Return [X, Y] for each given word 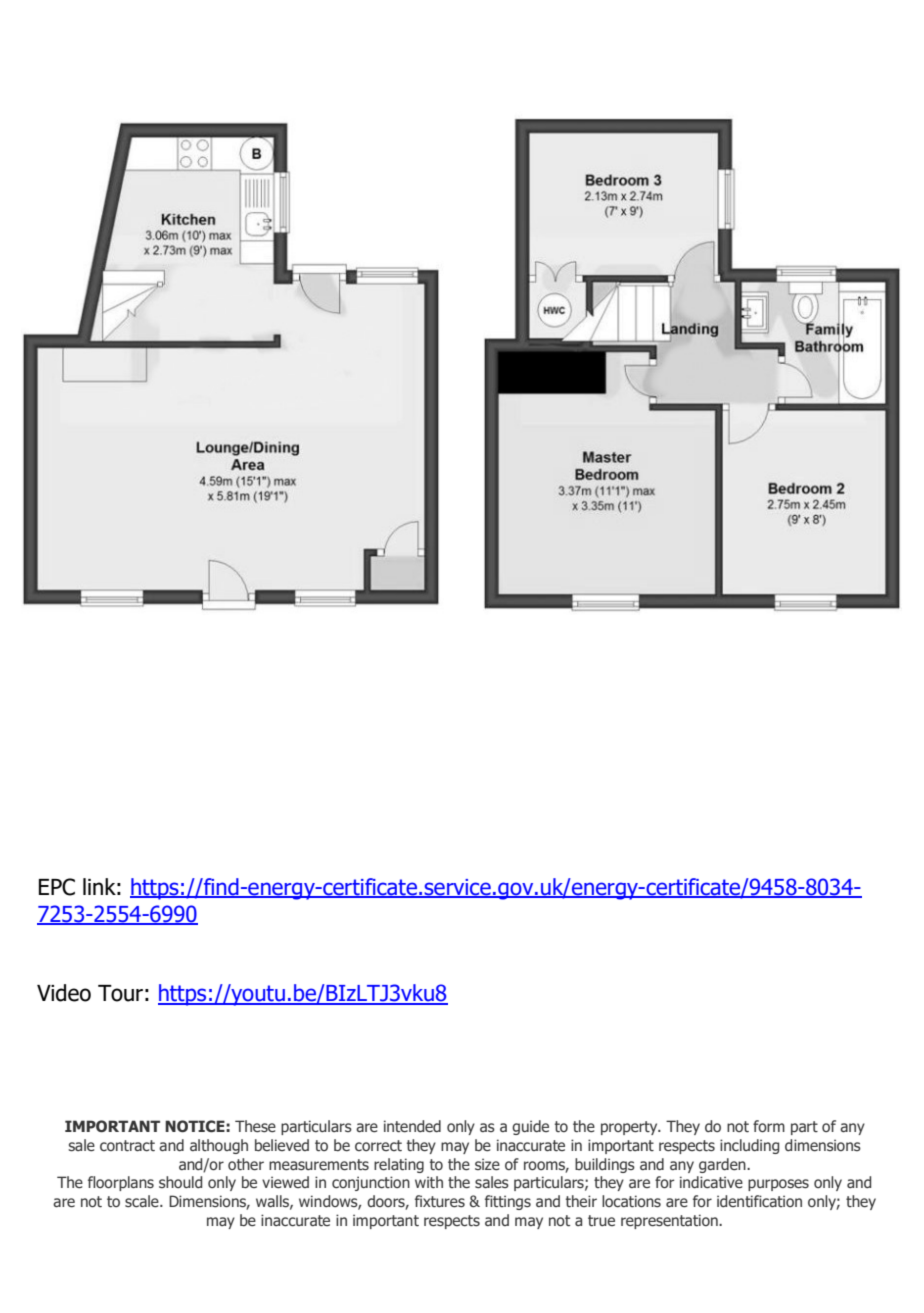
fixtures [440, 1201]
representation [670, 1221]
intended [412, 1126]
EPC [57, 887]
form [769, 1126]
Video [64, 993]
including [749, 1146]
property [630, 1128]
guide [530, 1127]
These [255, 1126]
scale [143, 1201]
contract [127, 1145]
